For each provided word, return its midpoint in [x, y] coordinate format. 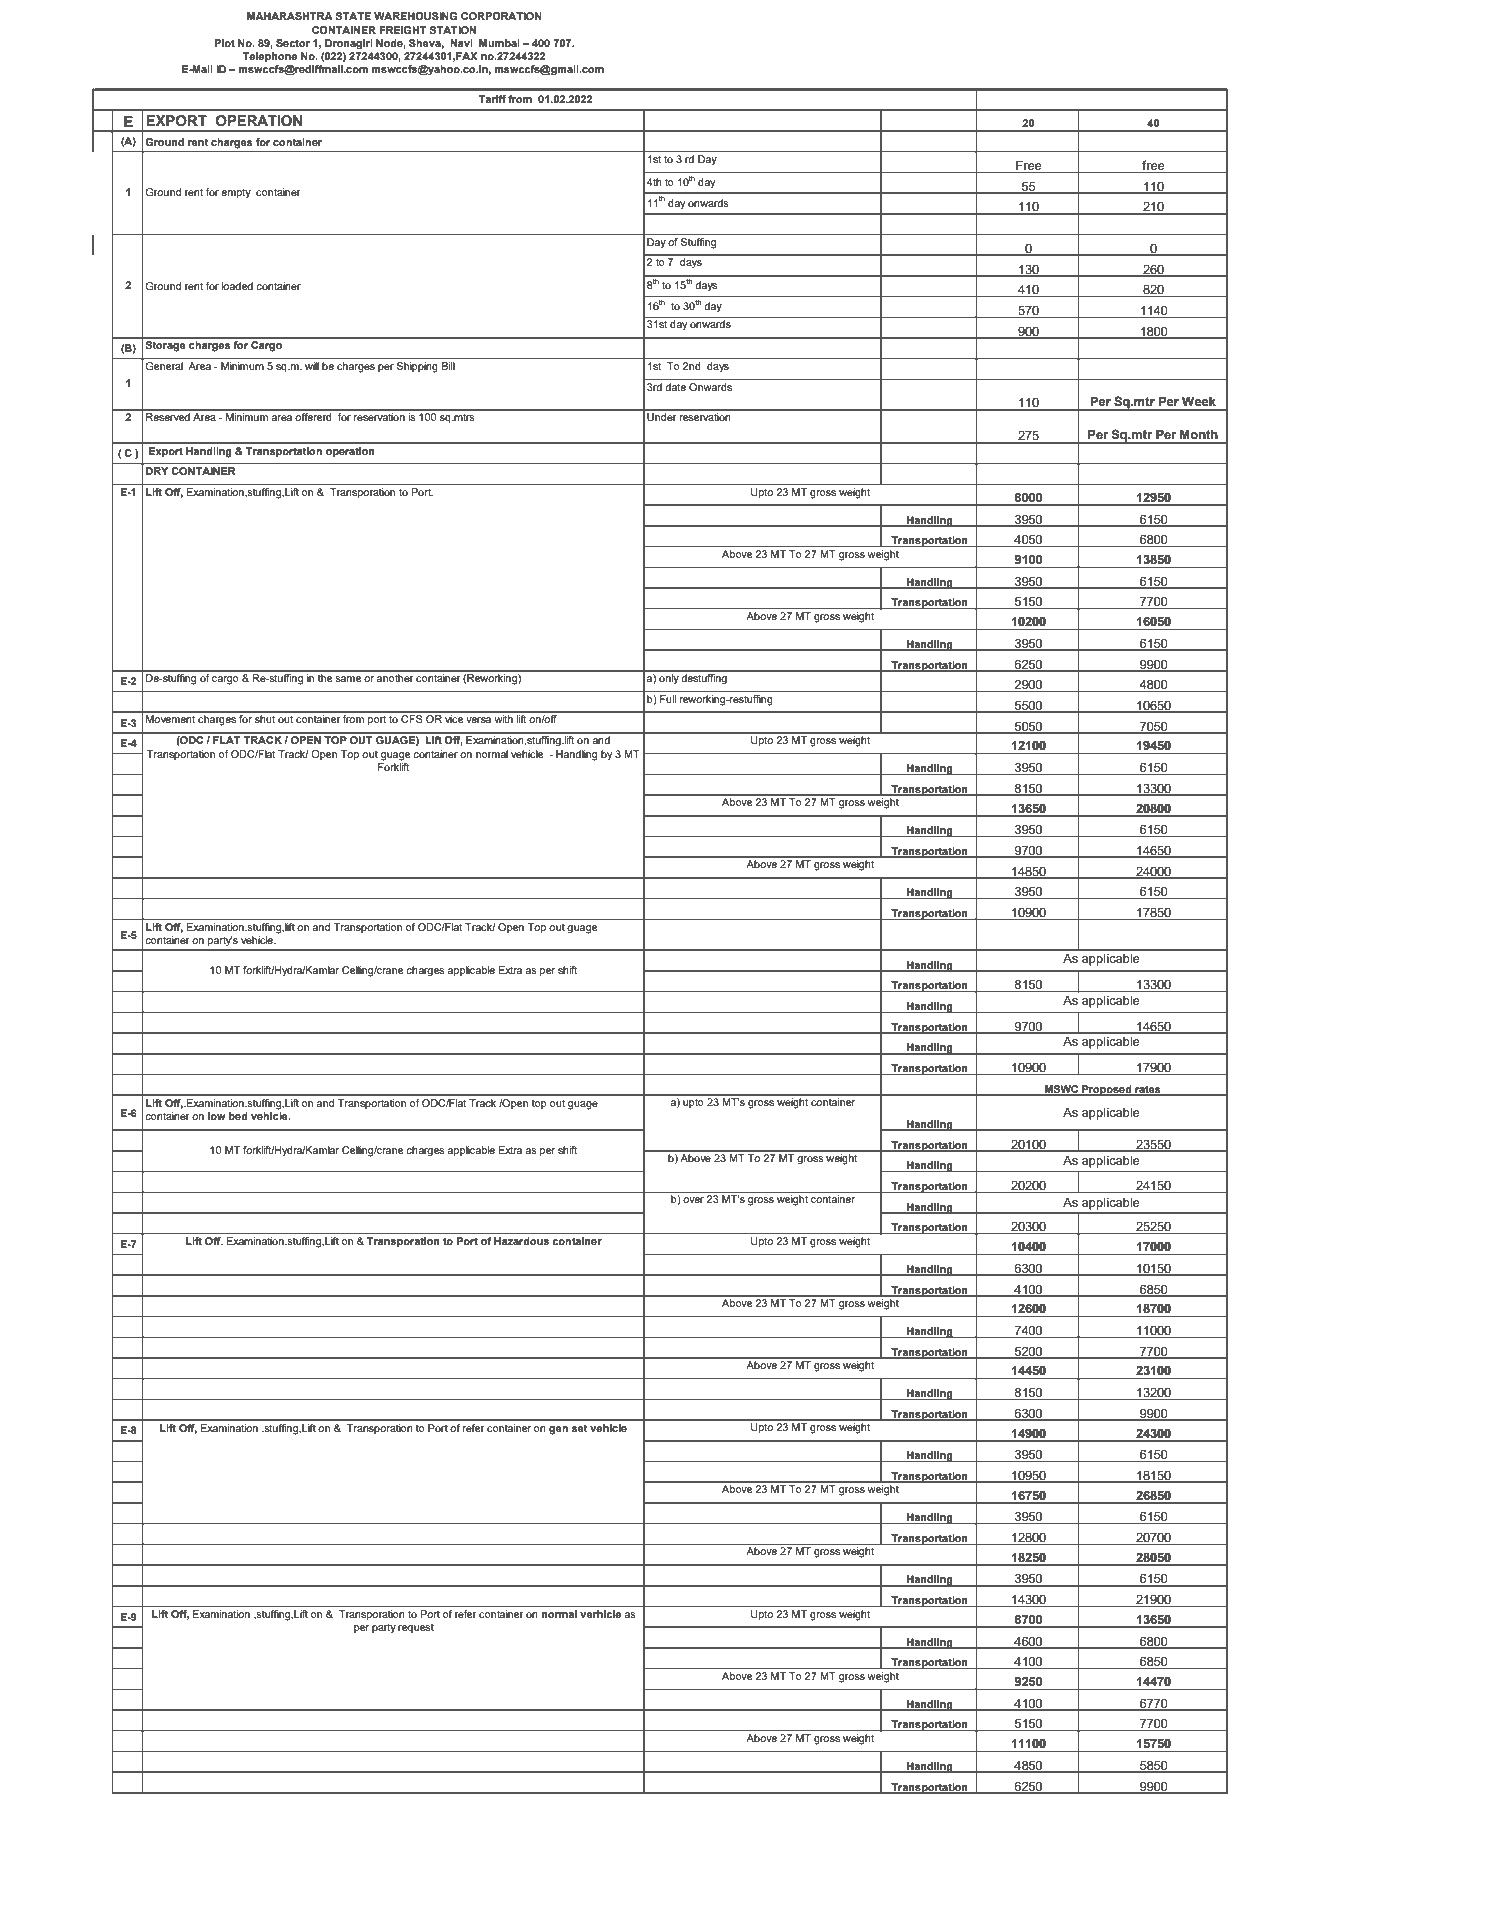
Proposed [1107, 1090]
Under [661, 417]
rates [1148, 1090]
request [416, 1628]
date [675, 387]
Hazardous [521, 1241]
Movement [170, 719]
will [312, 366]
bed [238, 1116]
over [693, 1200]
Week [1199, 401]
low [217, 1116]
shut [265, 719]
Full [668, 699]
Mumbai [499, 43]
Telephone [270, 57]
